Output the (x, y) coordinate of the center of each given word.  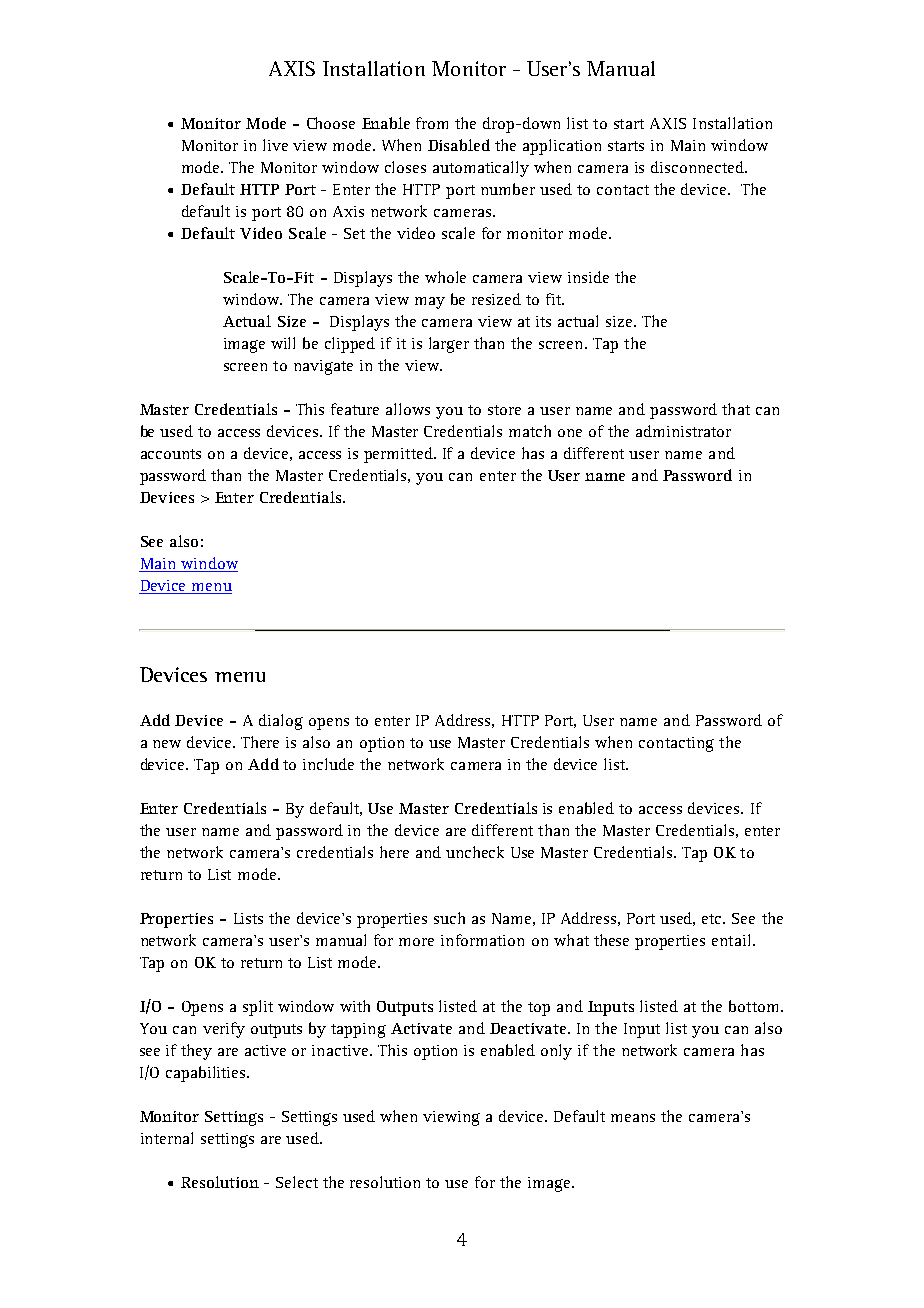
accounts (171, 454)
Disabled (459, 145)
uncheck (475, 852)
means (633, 1118)
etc (713, 919)
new (167, 744)
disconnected (698, 167)
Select (297, 1182)
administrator (683, 431)
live (275, 145)
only (556, 1052)
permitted (399, 455)
